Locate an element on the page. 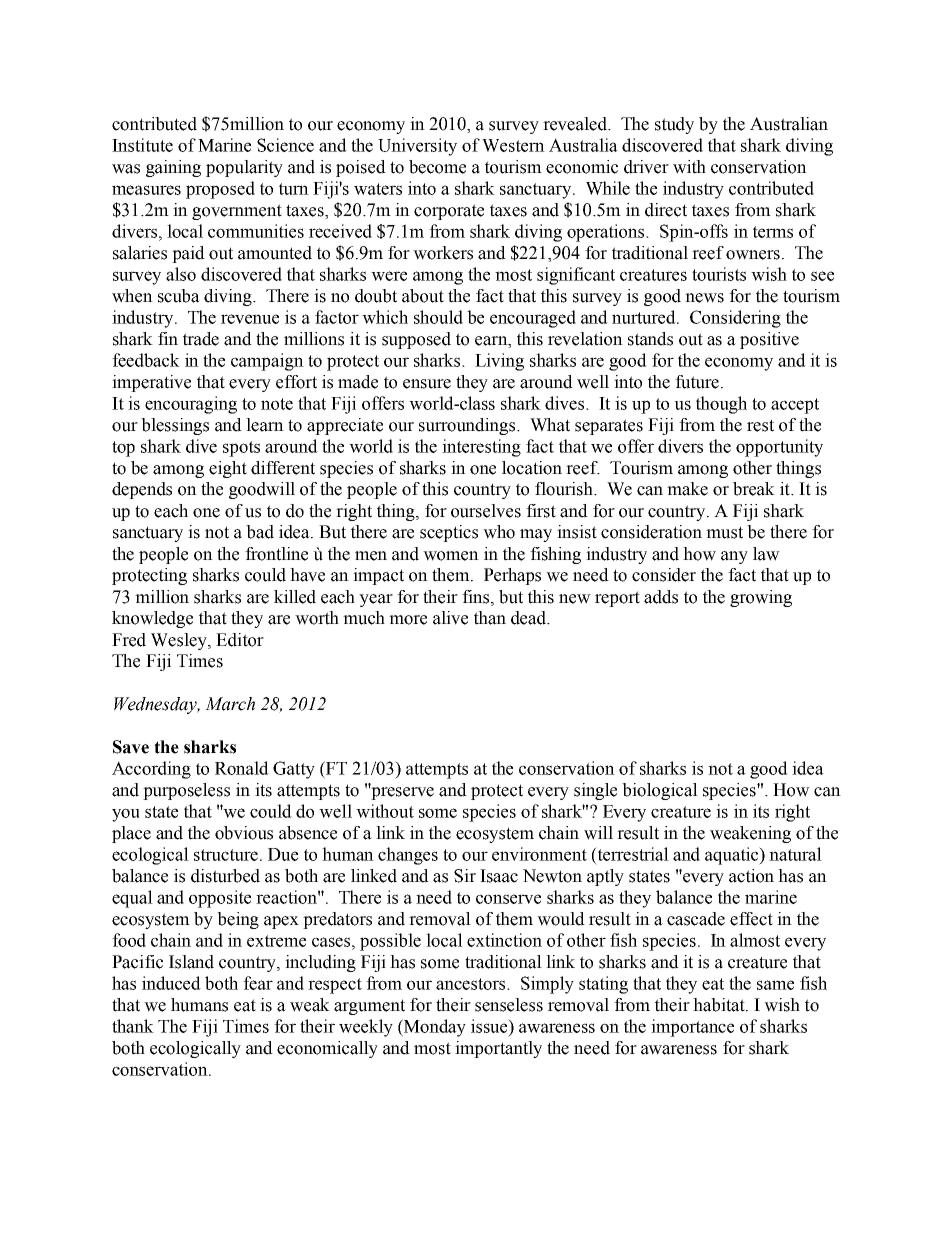 This page has height=1233, width=952. surroundings is located at coordinates (468, 426).
